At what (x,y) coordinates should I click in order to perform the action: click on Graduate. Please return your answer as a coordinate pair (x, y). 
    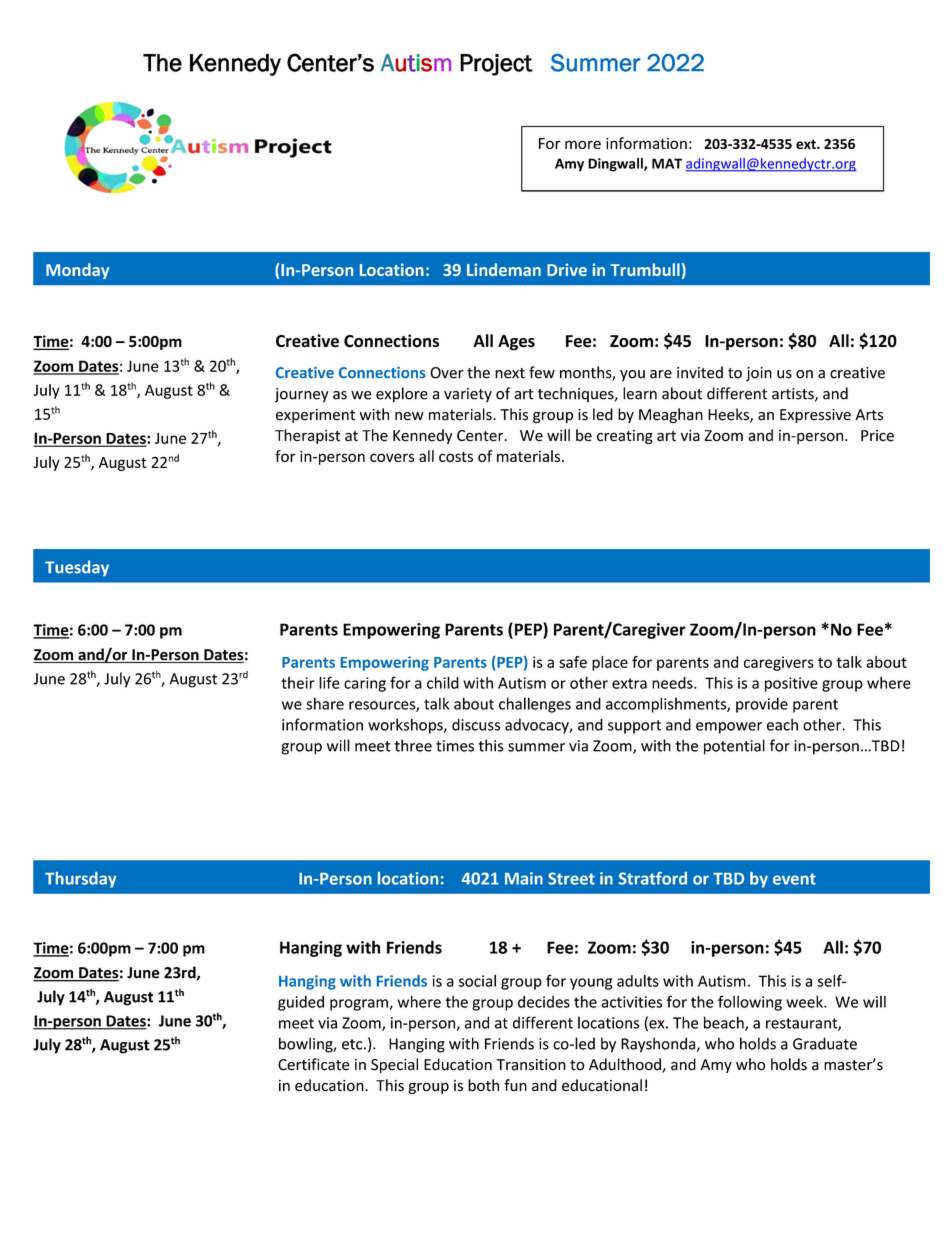
    Looking at the image, I should click on (825, 1043).
